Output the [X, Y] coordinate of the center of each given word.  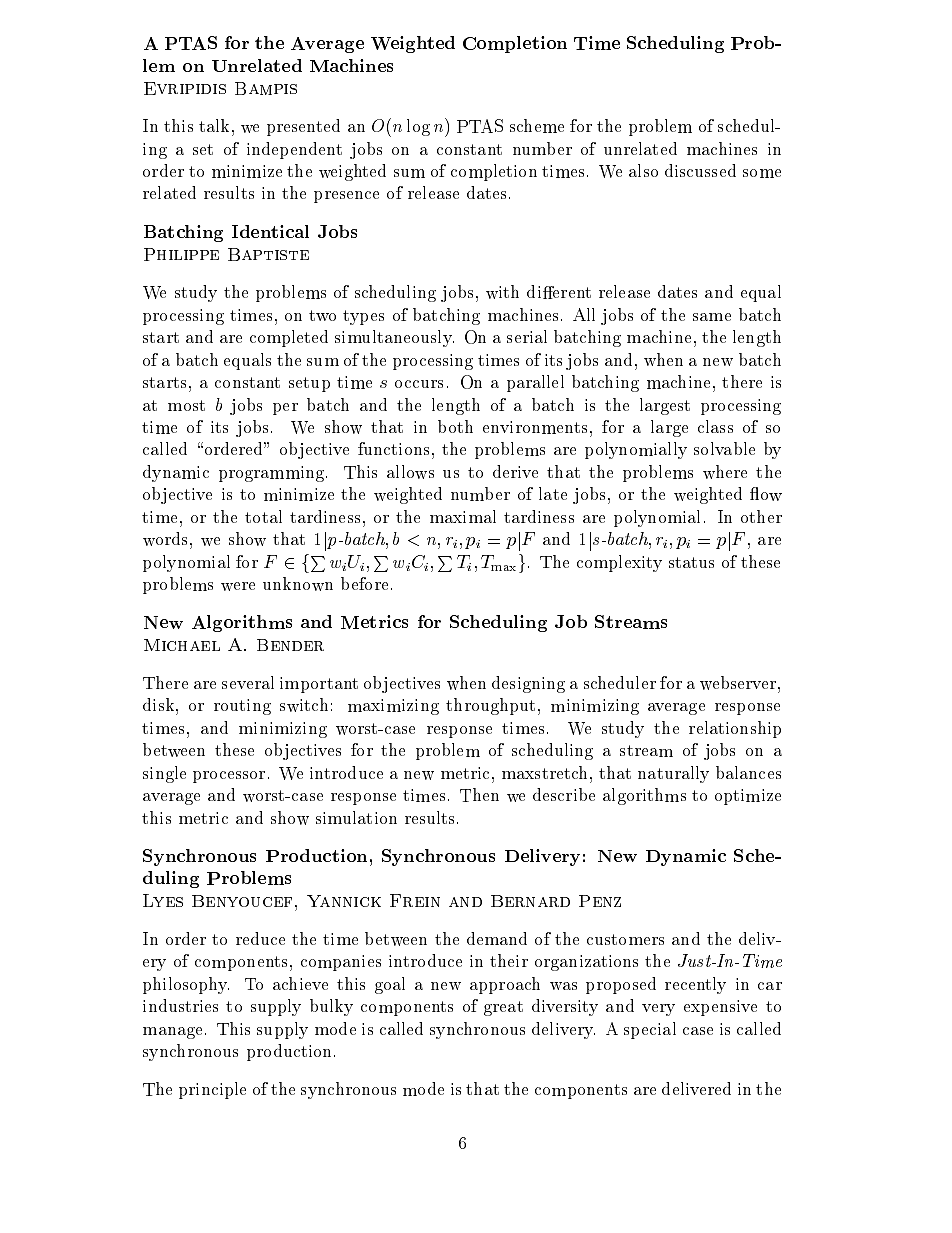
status [691, 562]
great [503, 1008]
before [364, 583]
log [418, 127]
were [238, 586]
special [650, 1030]
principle [212, 1090]
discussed [700, 170]
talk [214, 125]
